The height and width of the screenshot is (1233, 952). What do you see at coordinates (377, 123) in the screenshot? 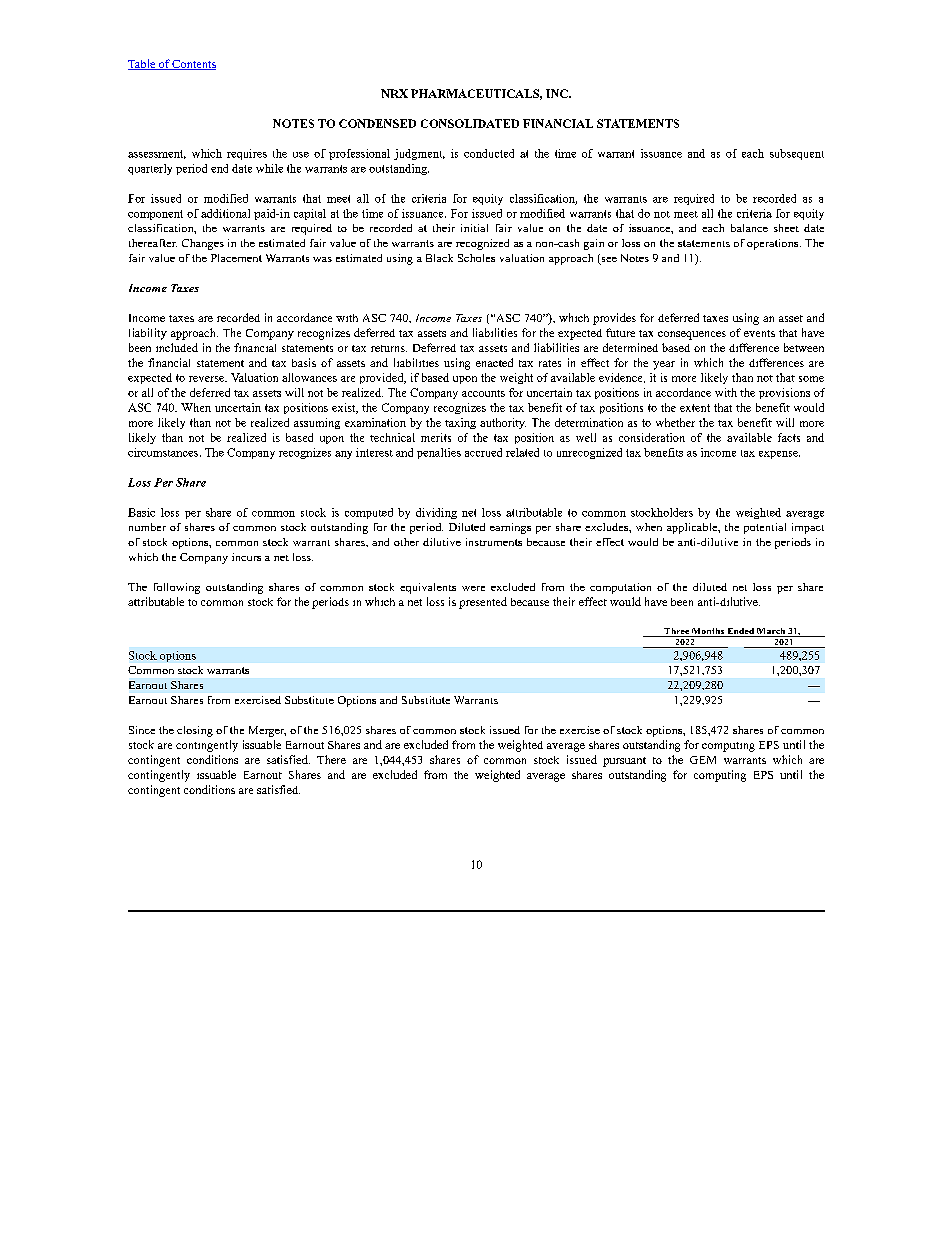
I see `CONDENSED` at bounding box center [377, 123].
